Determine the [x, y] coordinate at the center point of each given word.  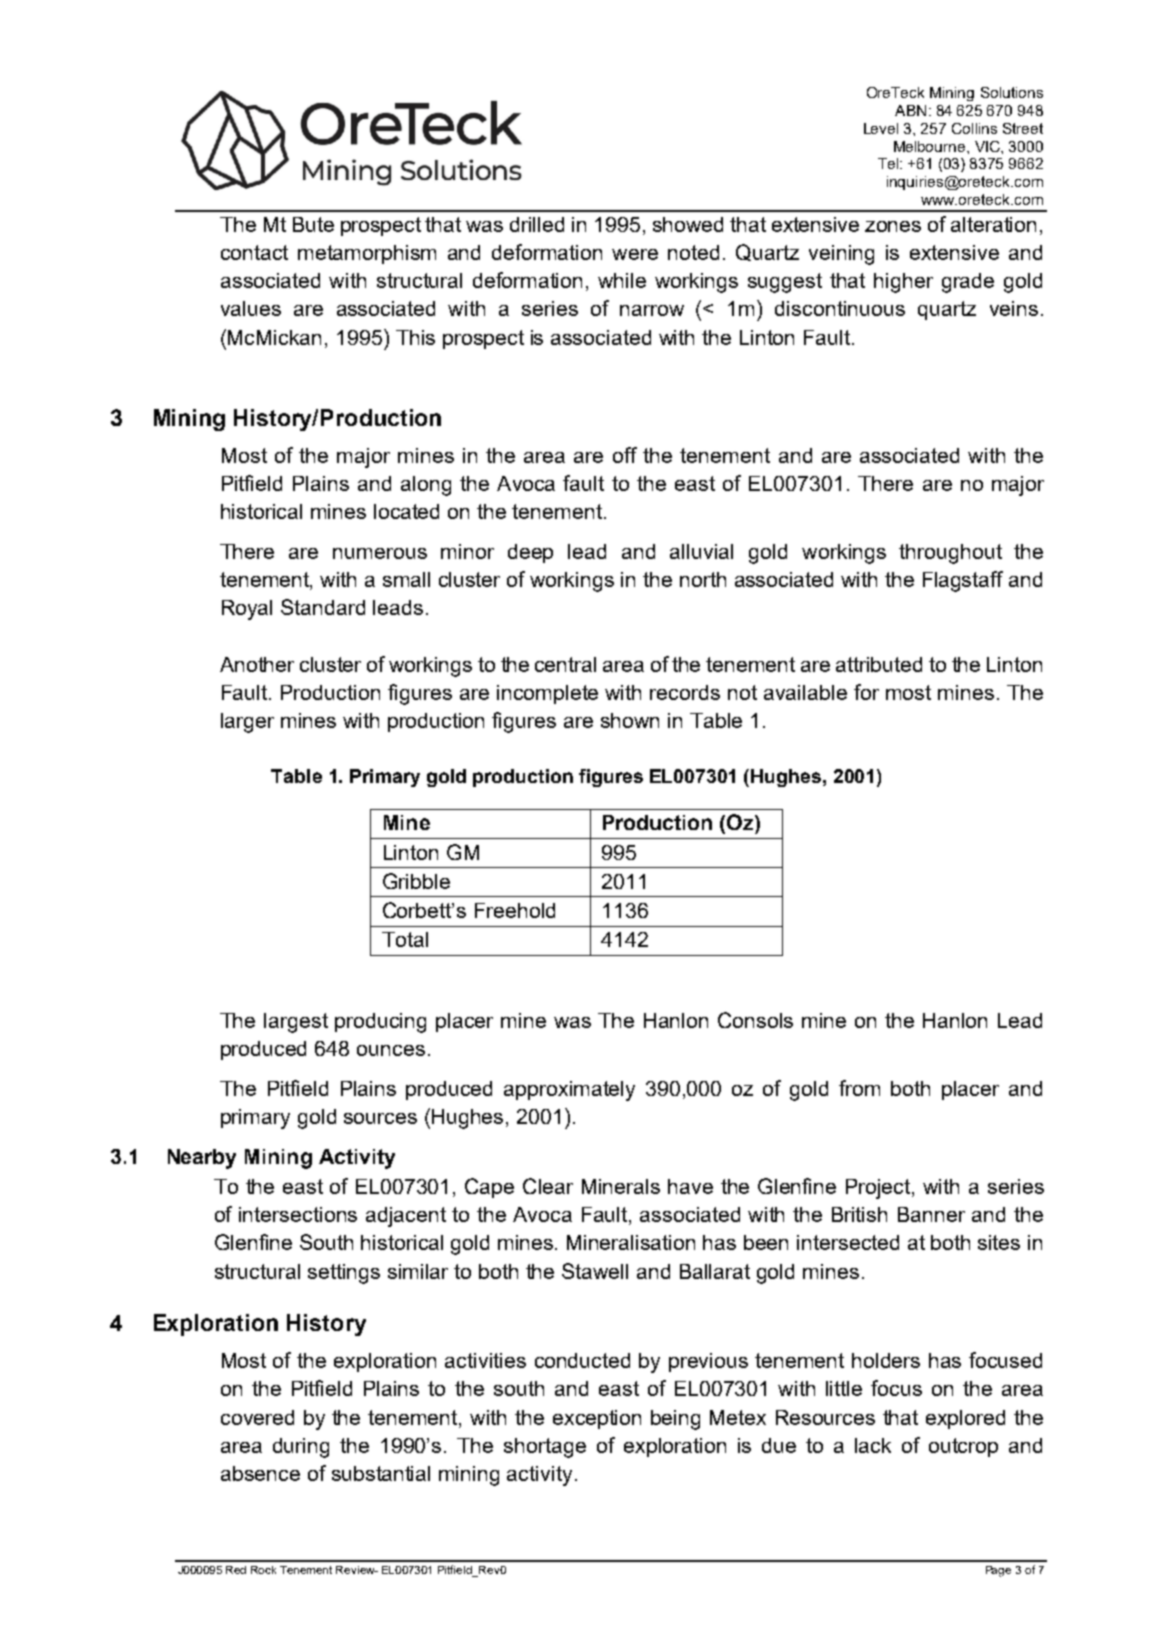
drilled [537, 224]
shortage [545, 1448]
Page [998, 1571]
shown [630, 720]
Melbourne [931, 146]
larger [247, 723]
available [805, 692]
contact [254, 252]
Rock [263, 1570]
